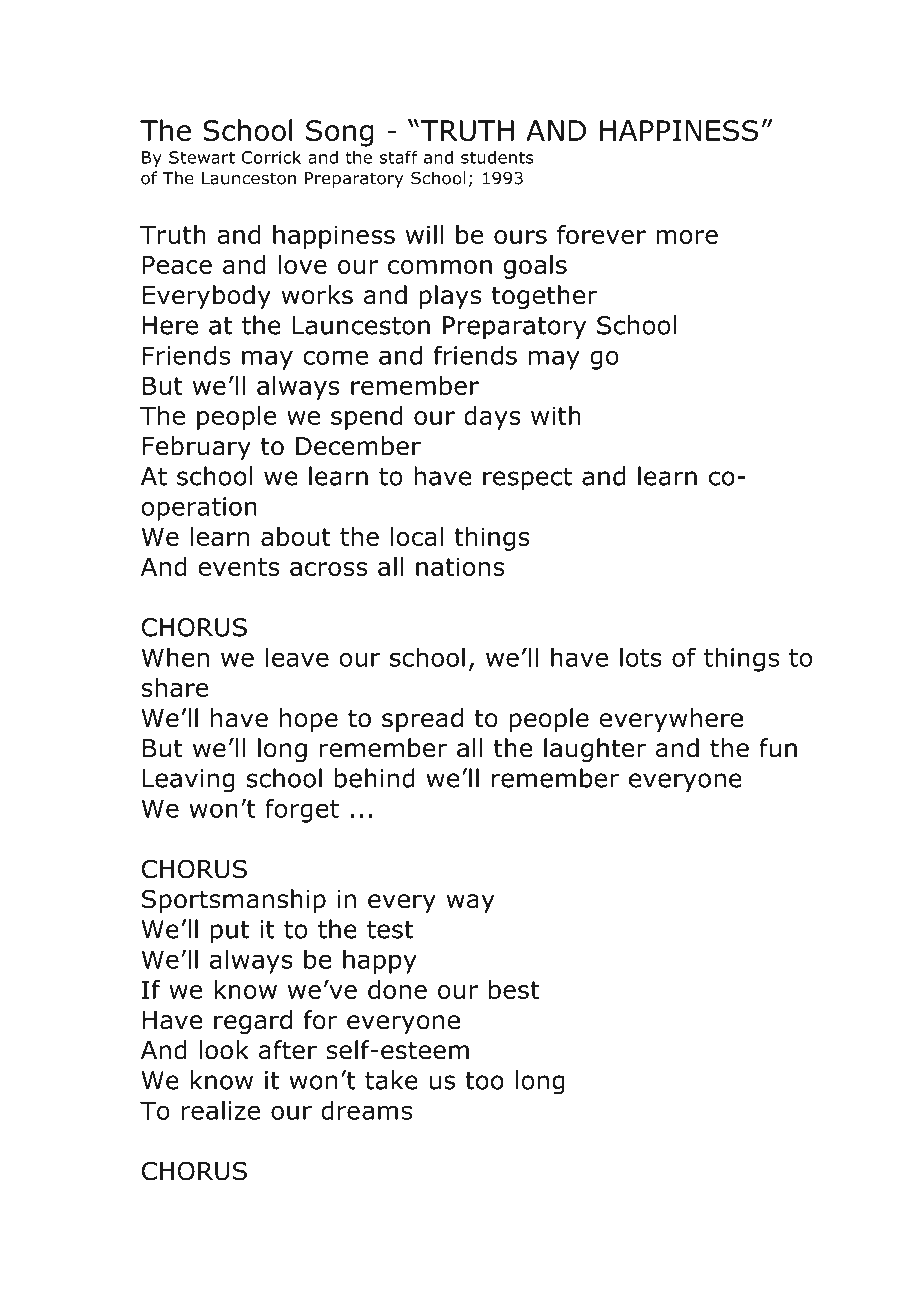  Describe the element at coordinates (641, 657) in the image. I see `lots` at that location.
